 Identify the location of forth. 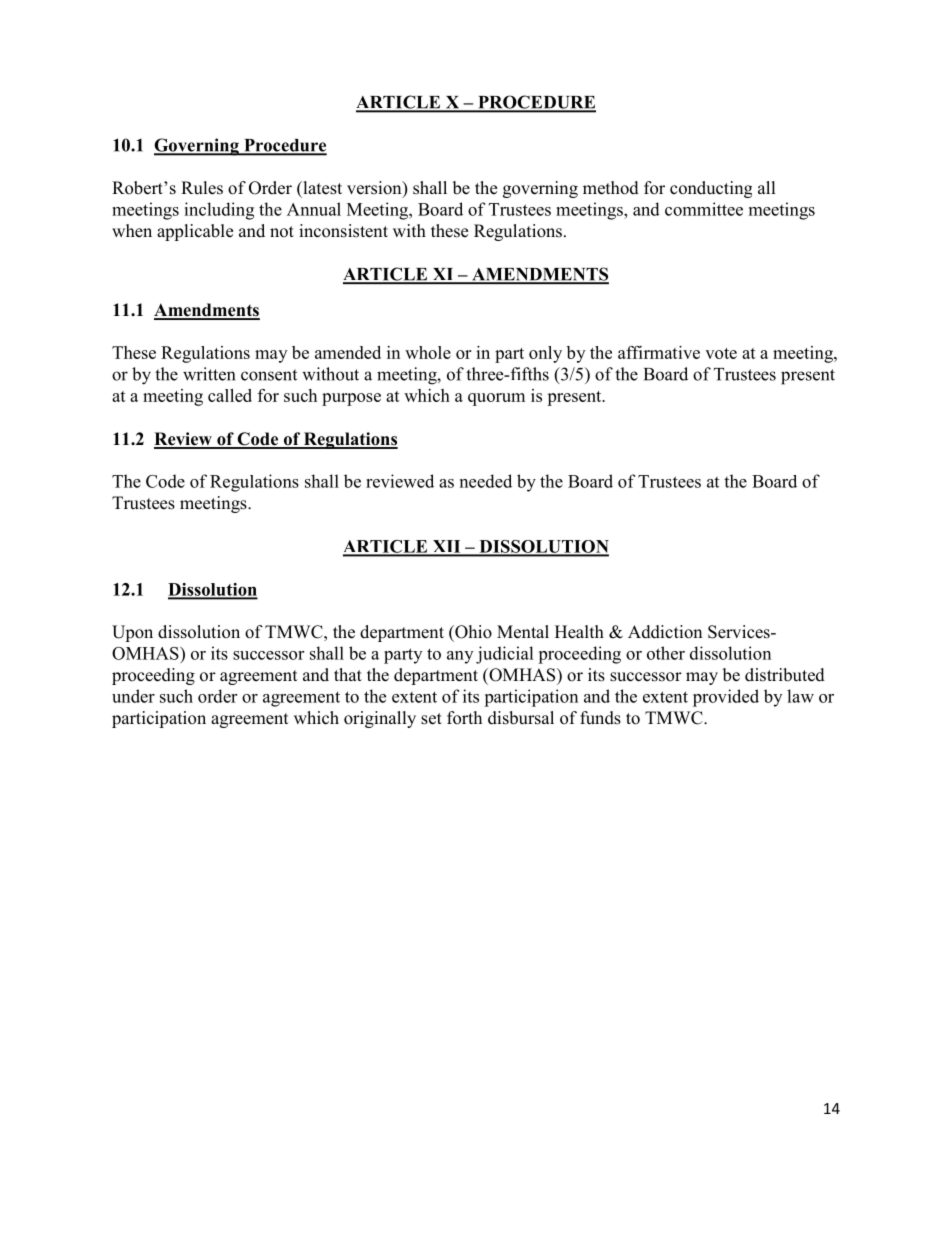
(464, 718).
